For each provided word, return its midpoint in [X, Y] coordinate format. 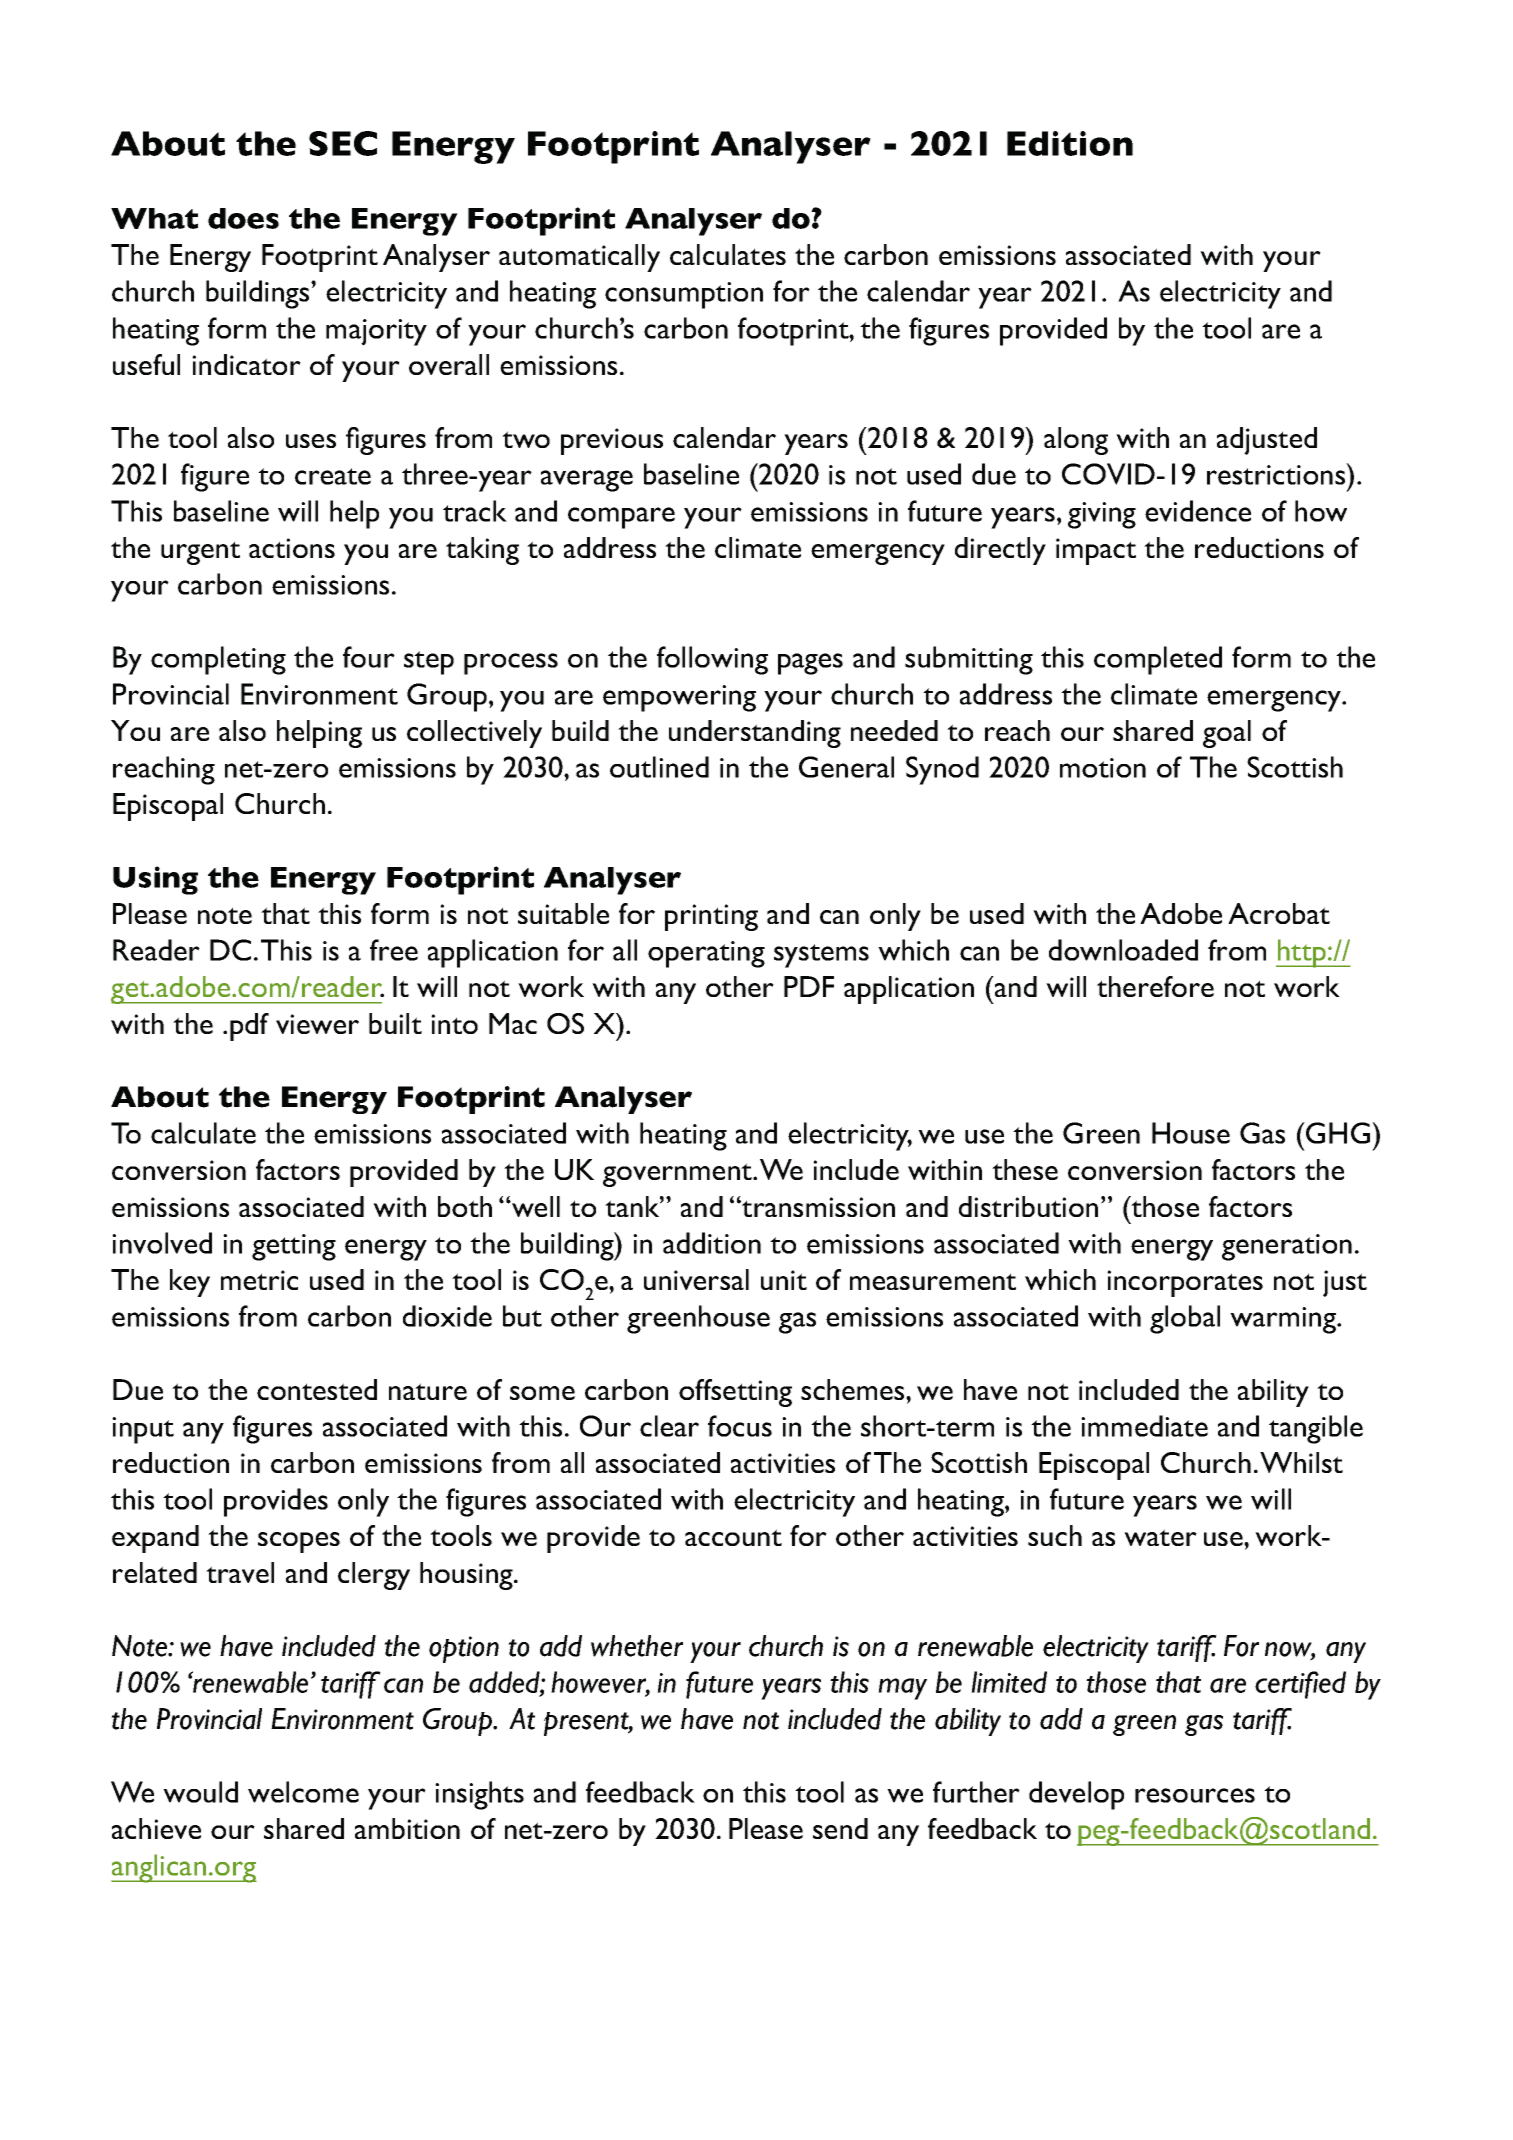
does [243, 218]
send [840, 1828]
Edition [1070, 143]
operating [706, 954]
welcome [303, 1792]
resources [1195, 1795]
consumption [684, 295]
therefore [1155, 986]
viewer [317, 1024]
